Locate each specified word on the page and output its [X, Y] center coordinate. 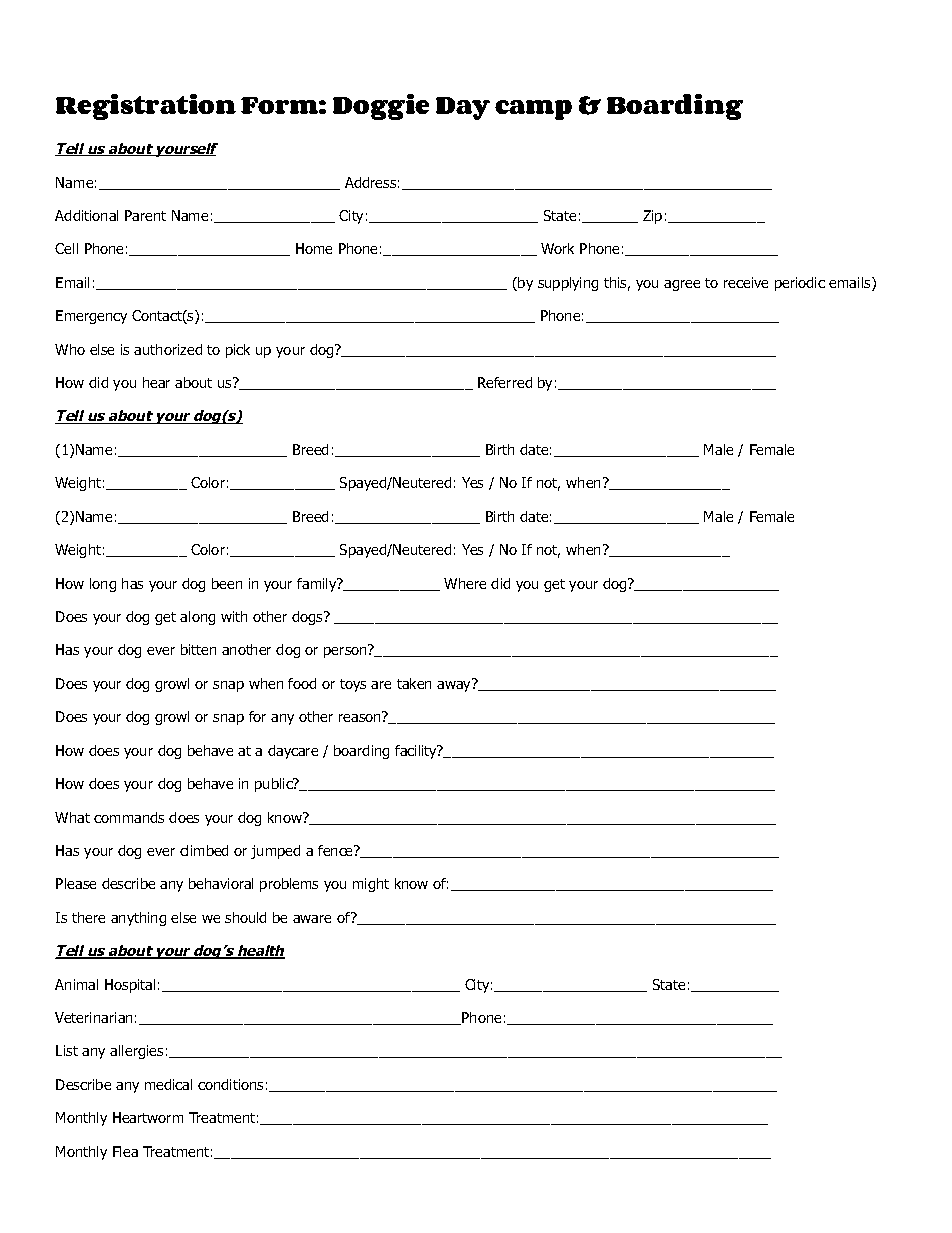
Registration [146, 107]
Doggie [381, 107]
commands [129, 817]
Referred [505, 382]
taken [414, 683]
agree [682, 285]
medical [168, 1084]
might [371, 885]
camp [533, 110]
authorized [168, 349]
